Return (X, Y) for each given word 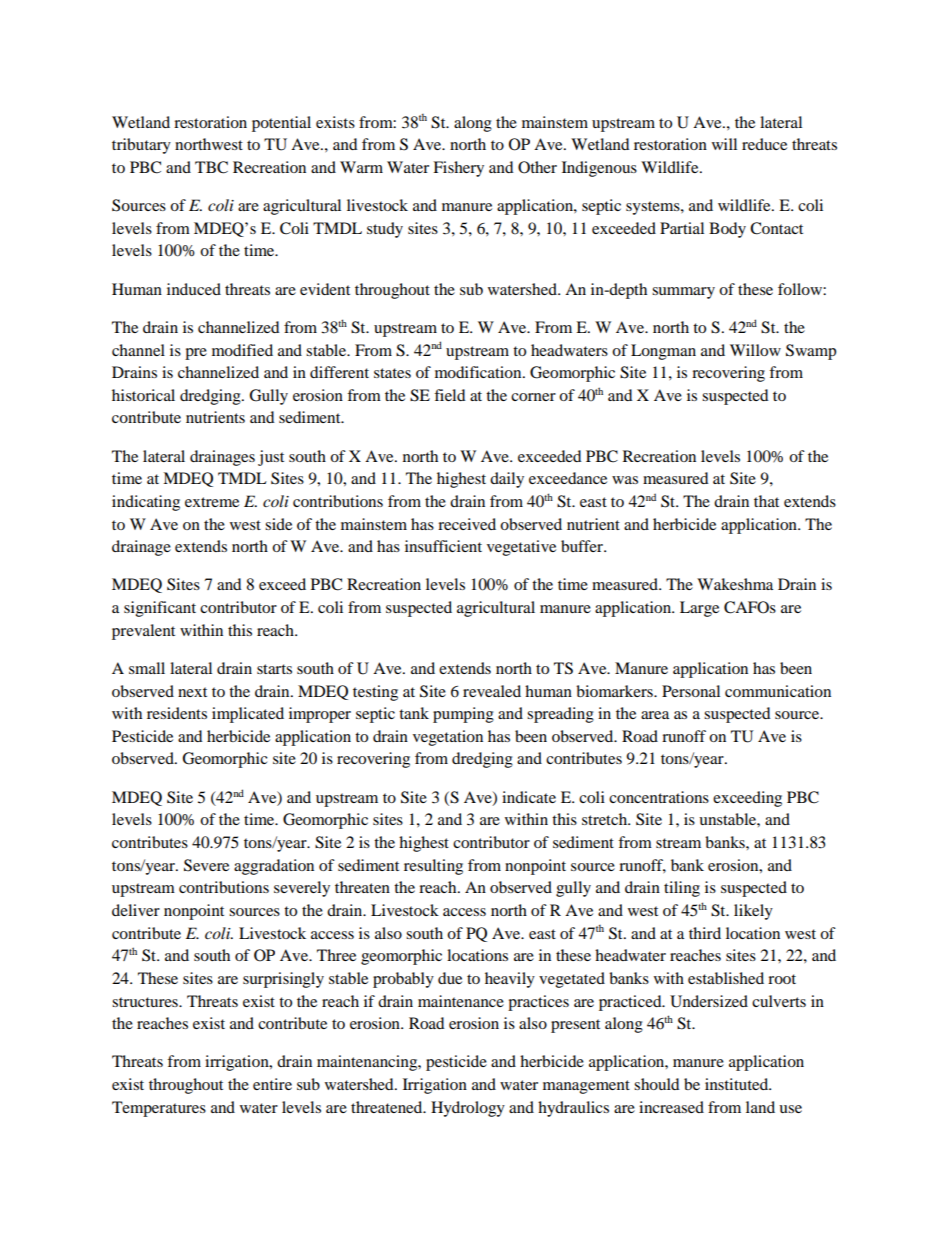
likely (753, 912)
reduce (764, 144)
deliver (136, 910)
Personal (691, 691)
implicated (248, 715)
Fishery (458, 169)
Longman (663, 352)
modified (242, 350)
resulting (433, 867)
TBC (211, 167)
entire (272, 1084)
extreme (212, 502)
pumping (463, 715)
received (467, 524)
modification (479, 372)
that (766, 501)
